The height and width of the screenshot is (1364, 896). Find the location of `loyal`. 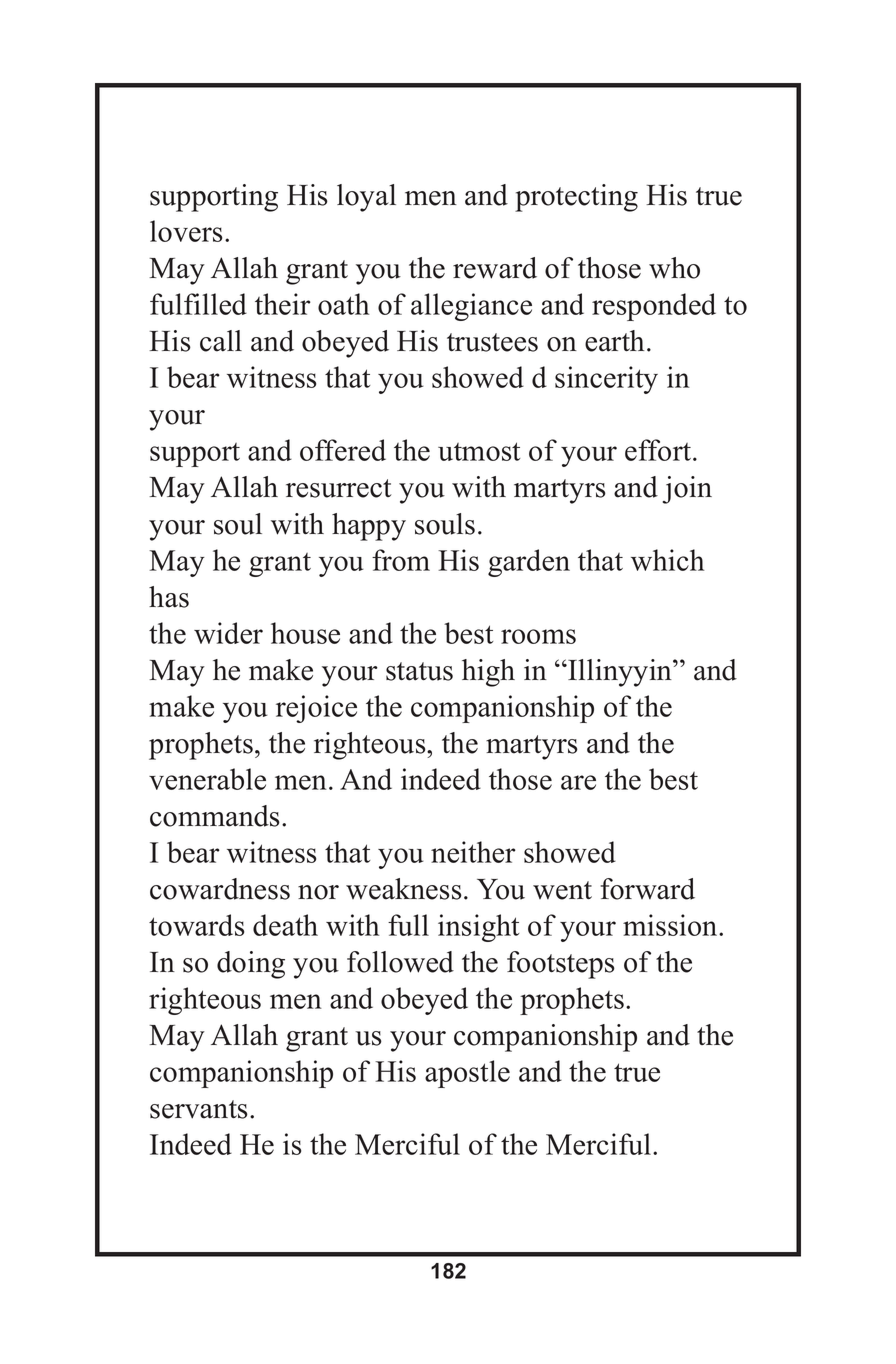

loyal is located at coordinates (366, 198).
